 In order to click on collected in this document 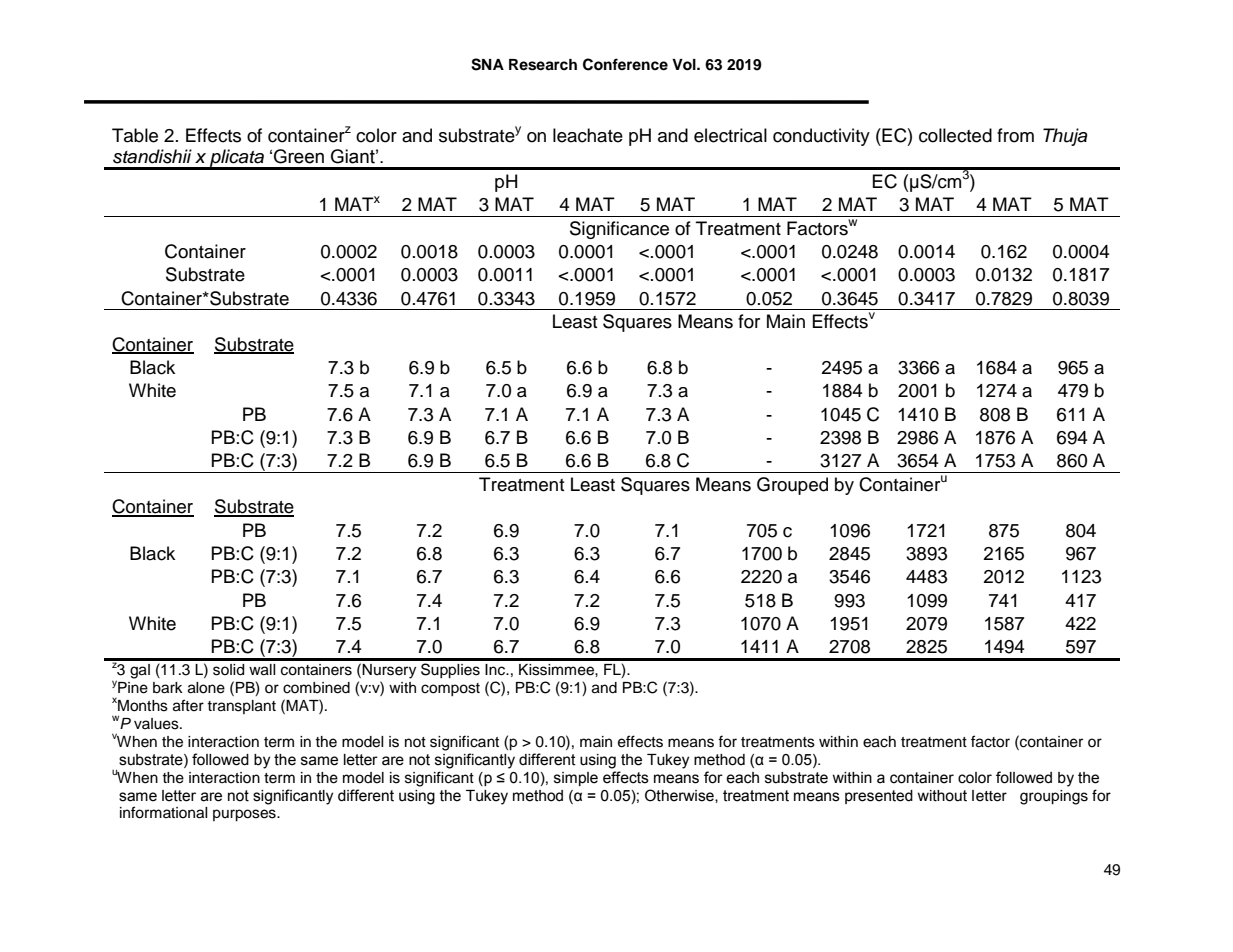, I will do `click(955, 135)`.
